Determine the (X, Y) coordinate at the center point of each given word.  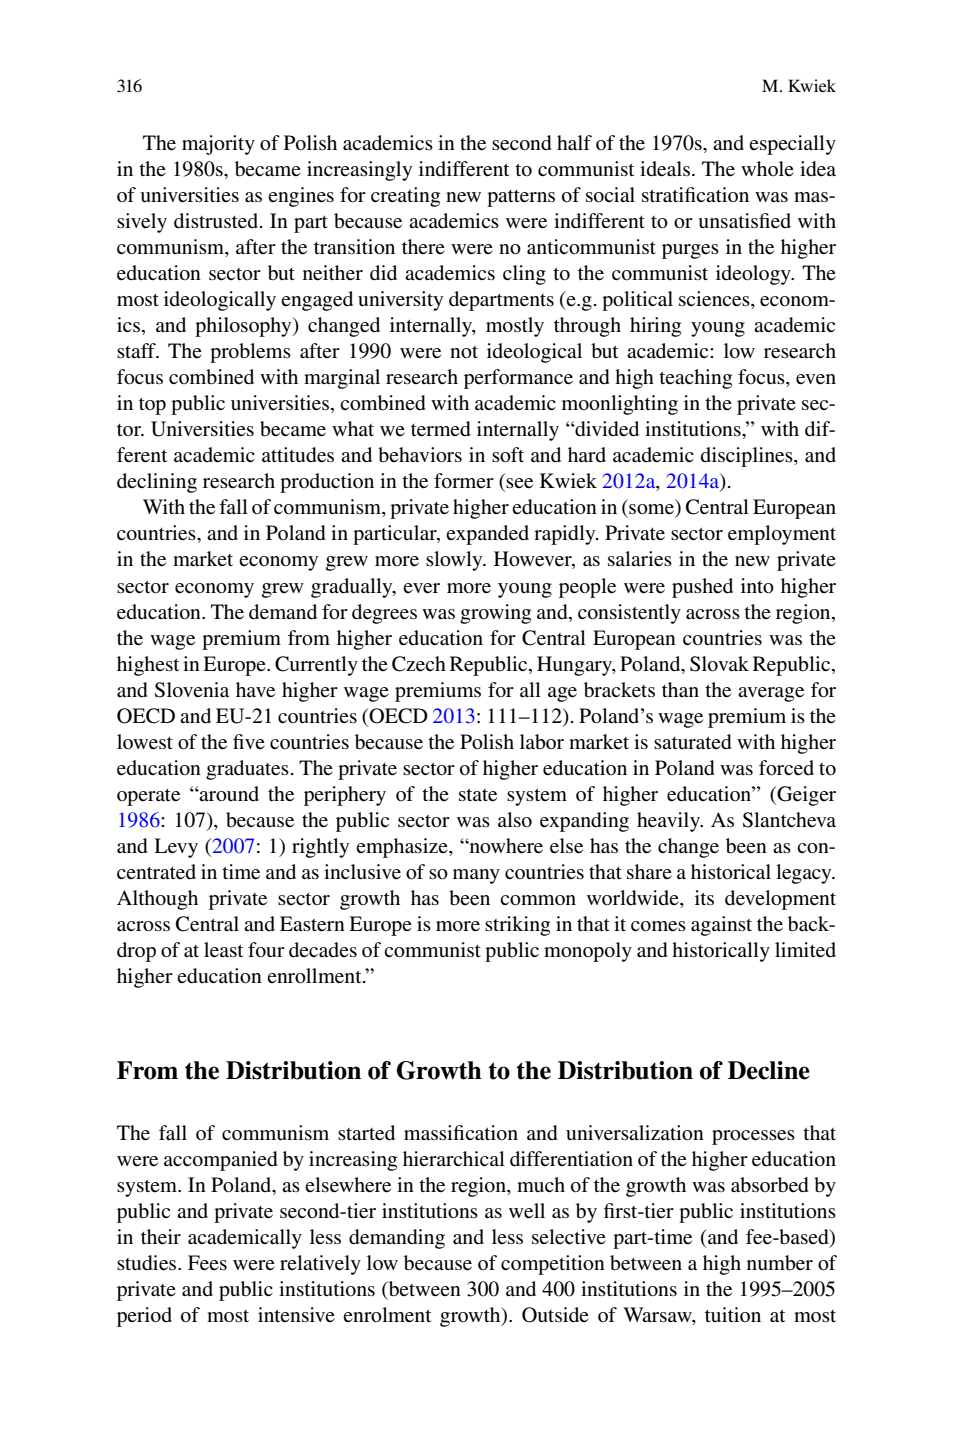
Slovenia (192, 690)
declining (157, 483)
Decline (769, 1070)
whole (767, 168)
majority (218, 145)
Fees (207, 1263)
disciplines (748, 457)
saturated (693, 742)
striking (517, 926)
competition (553, 1265)
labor (542, 742)
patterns (521, 198)
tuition (733, 1314)
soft (508, 455)
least (223, 950)
